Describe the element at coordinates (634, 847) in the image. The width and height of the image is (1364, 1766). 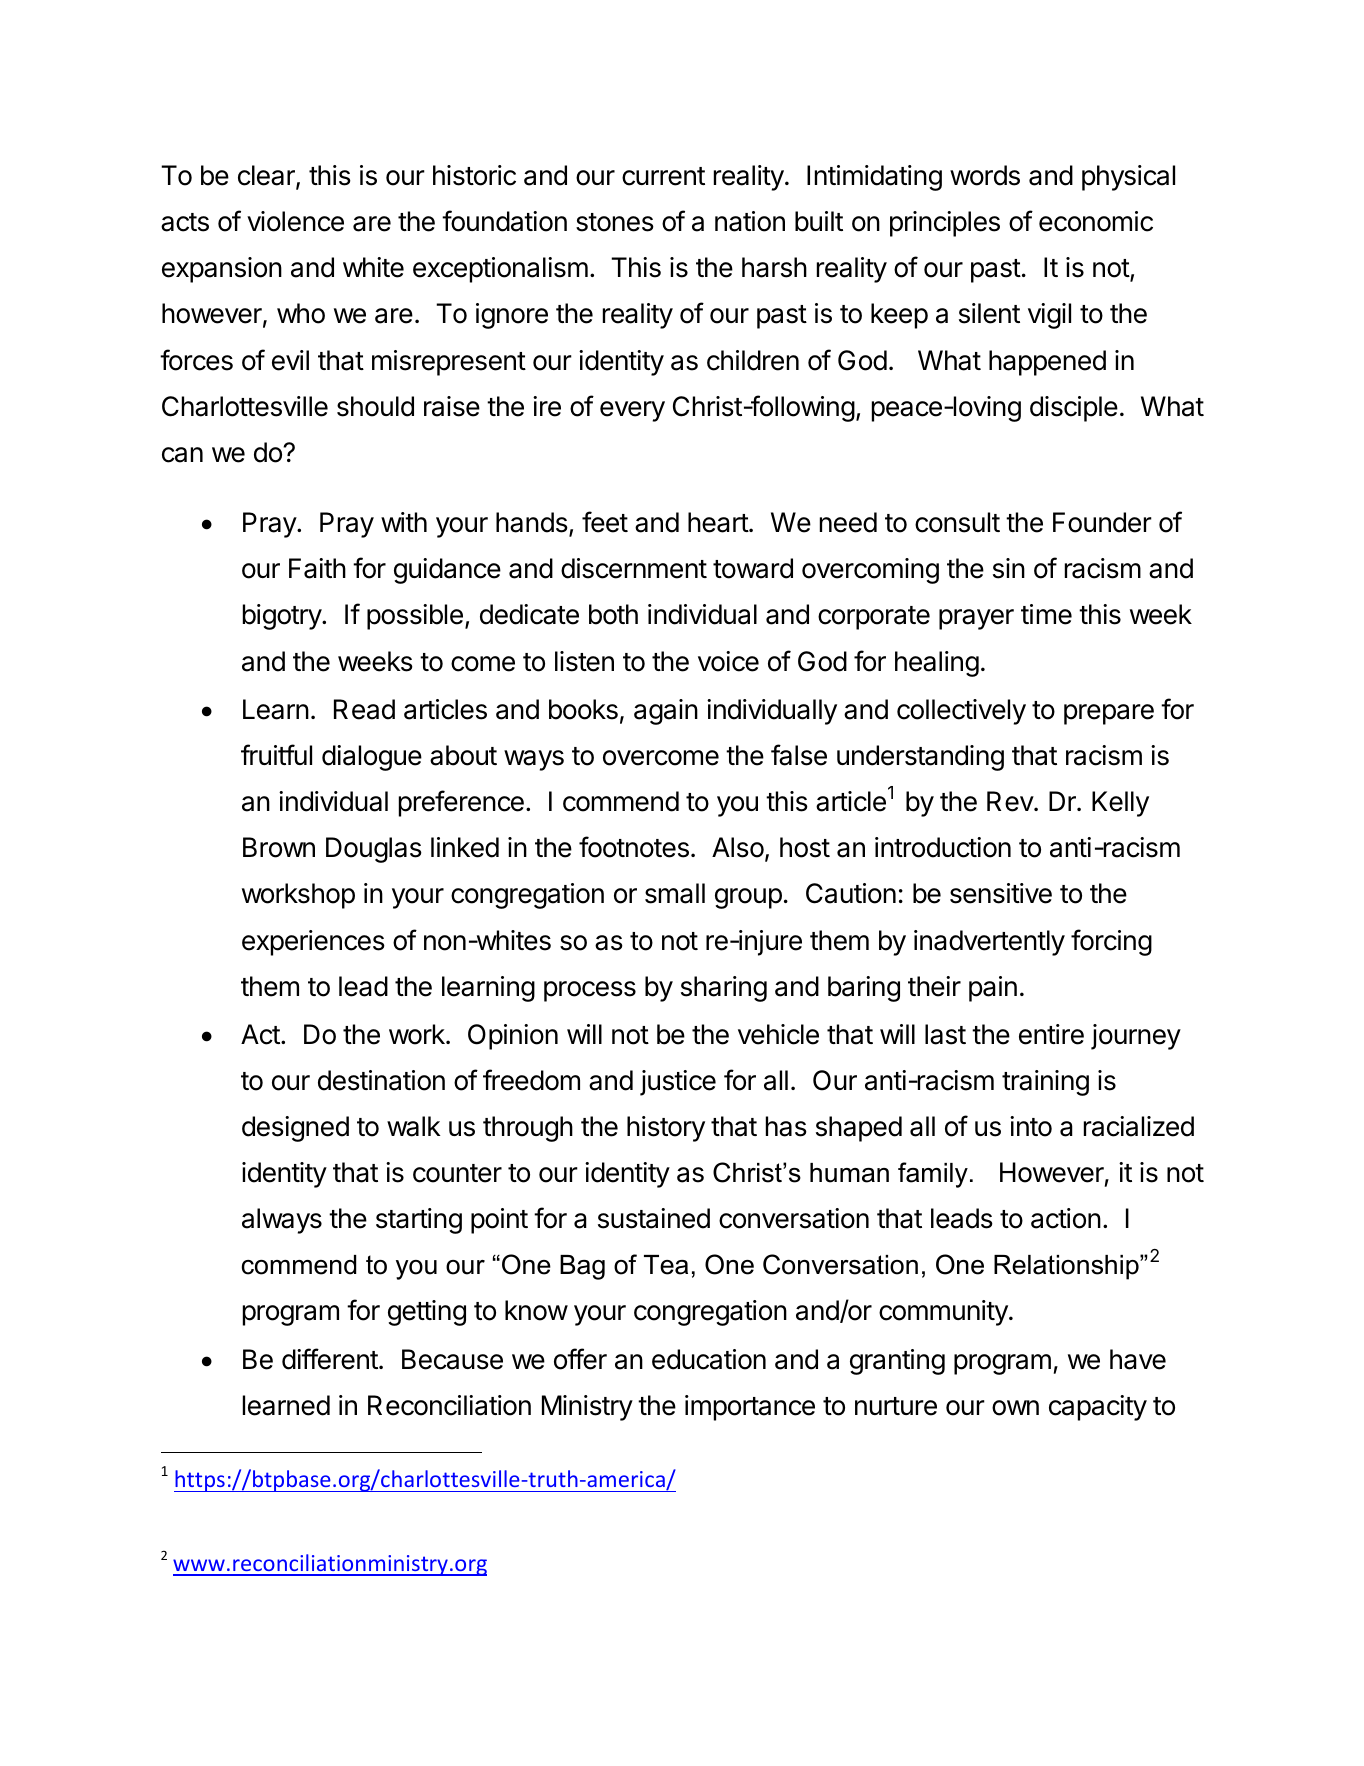
I see `footnotes` at that location.
